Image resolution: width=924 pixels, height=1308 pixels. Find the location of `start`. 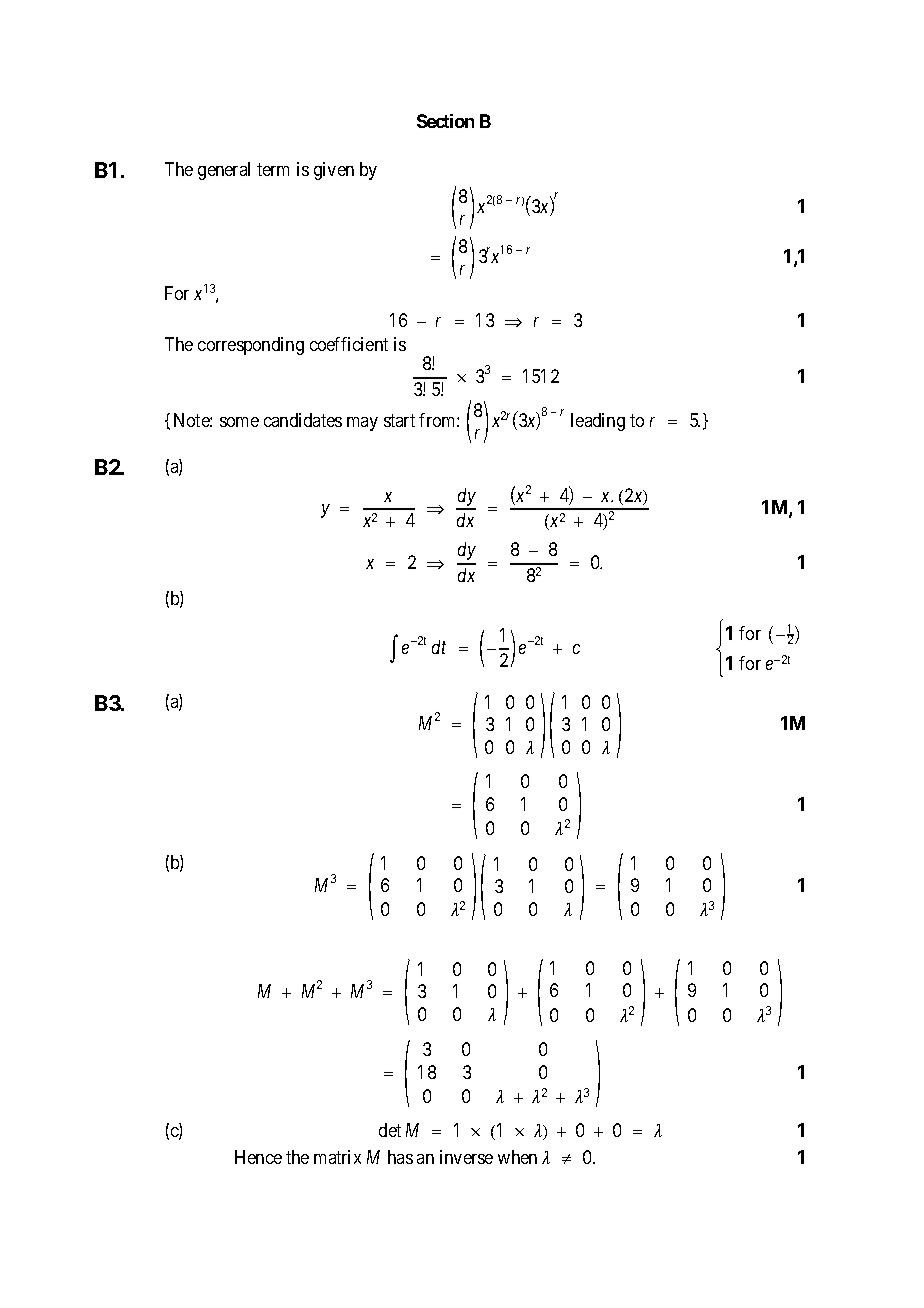

start is located at coordinates (399, 420).
